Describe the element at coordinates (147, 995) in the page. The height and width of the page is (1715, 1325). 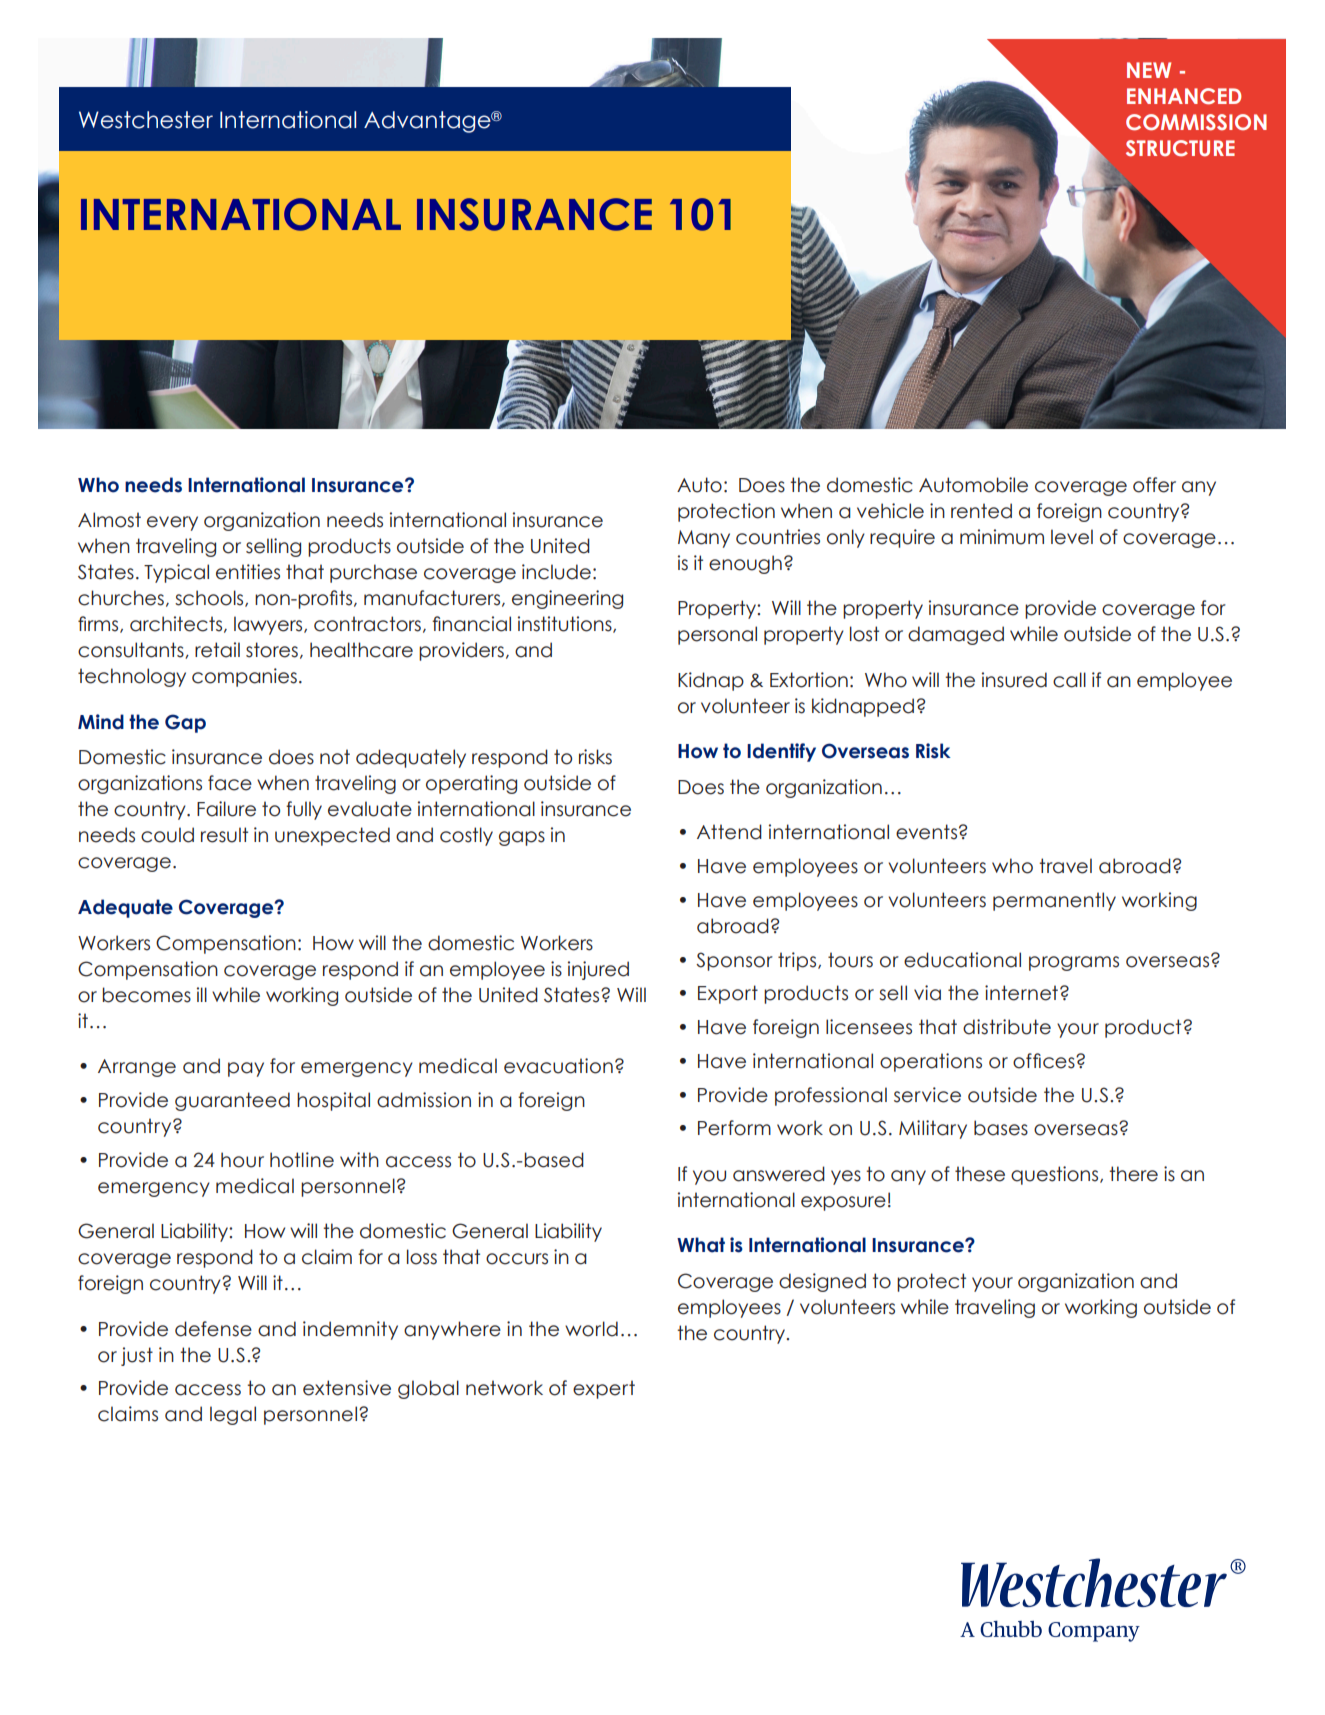
I see `becomes` at that location.
